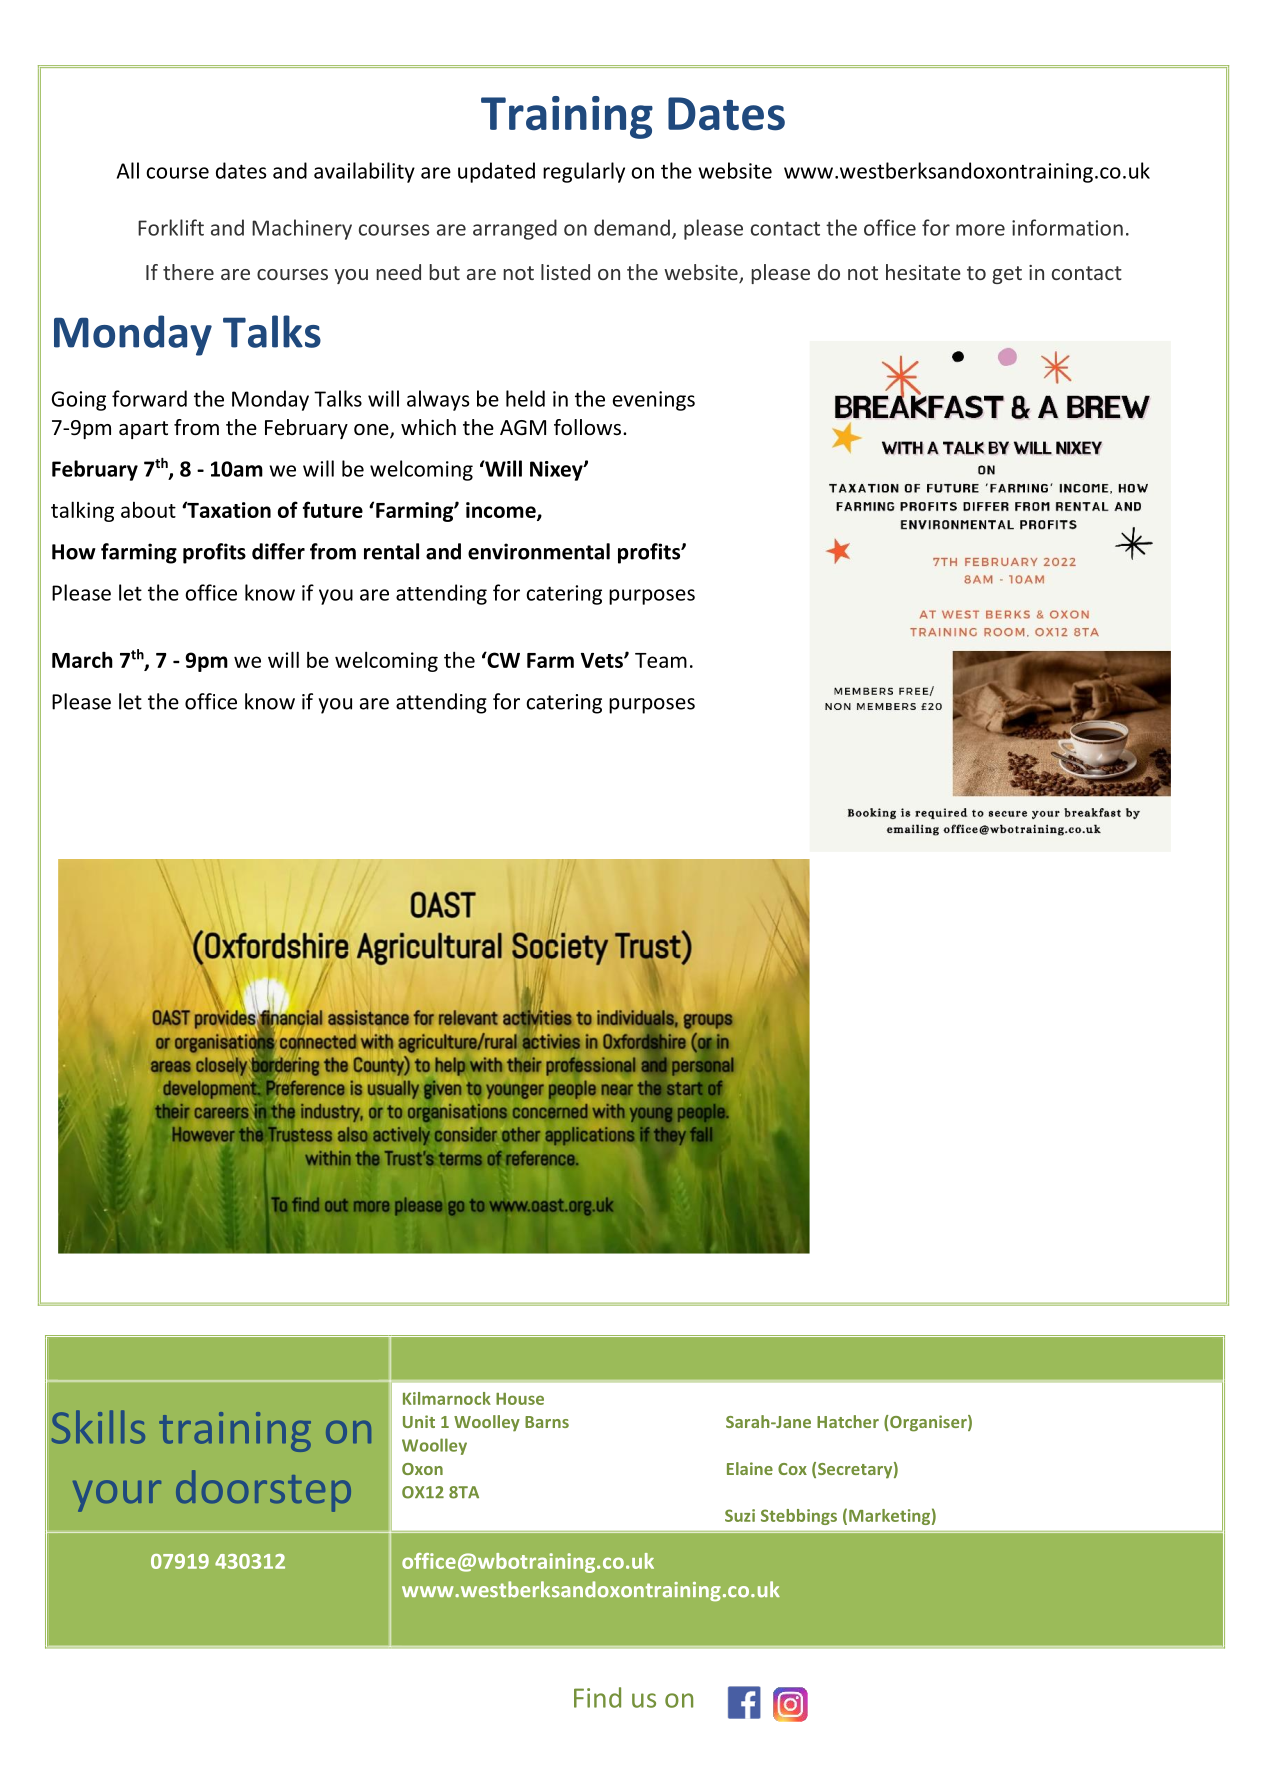 The image size is (1267, 1792). What do you see at coordinates (539, 551) in the screenshot?
I see `environmental` at bounding box center [539, 551].
